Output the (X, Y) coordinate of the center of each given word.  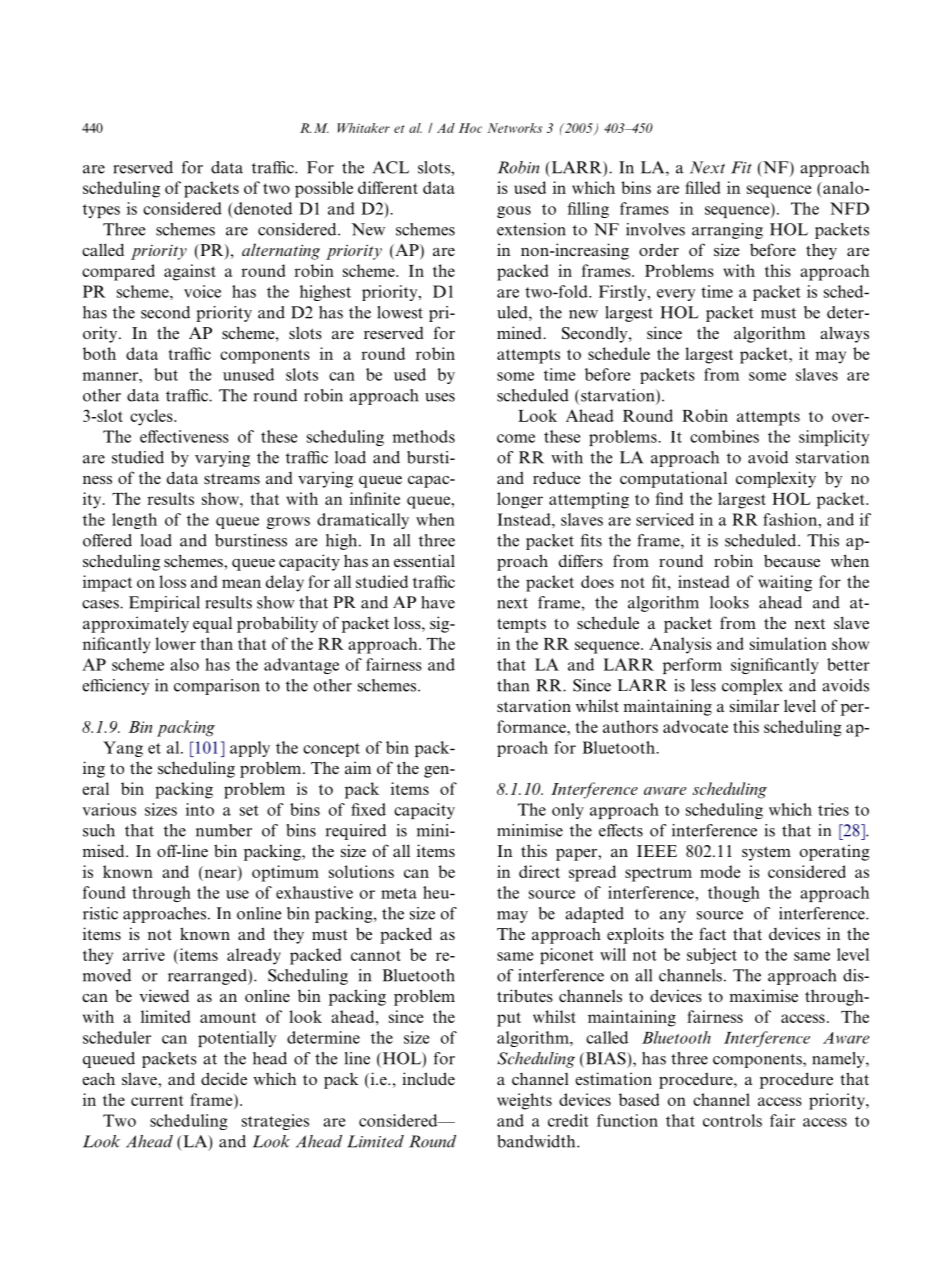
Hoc (470, 128)
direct (539, 871)
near (221, 873)
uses (440, 397)
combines (724, 436)
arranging (727, 231)
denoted (263, 208)
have (438, 602)
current (157, 1100)
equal (212, 624)
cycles (152, 417)
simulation (788, 643)
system (766, 853)
